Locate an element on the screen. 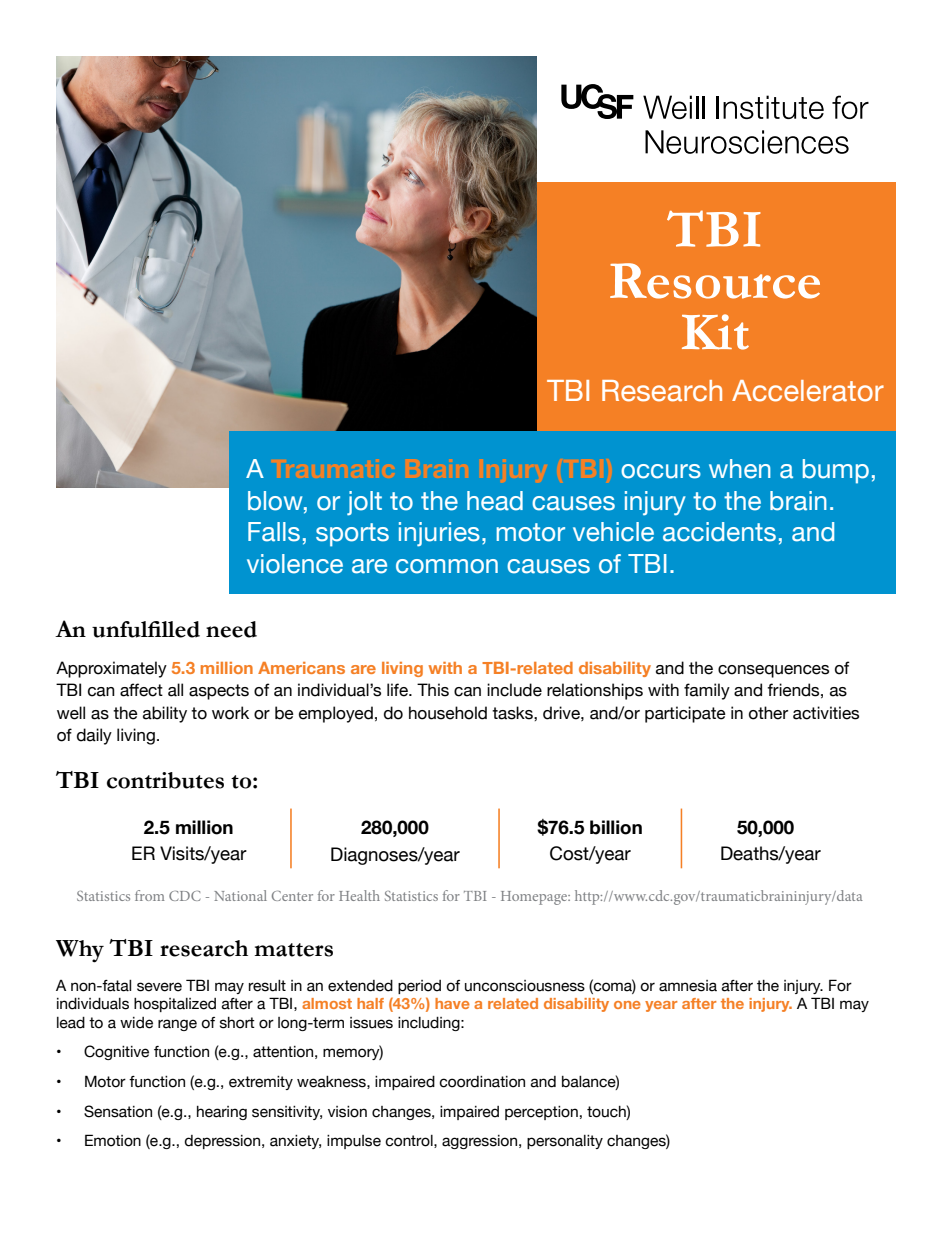 The image size is (952, 1233). Resource is located at coordinates (715, 281).
